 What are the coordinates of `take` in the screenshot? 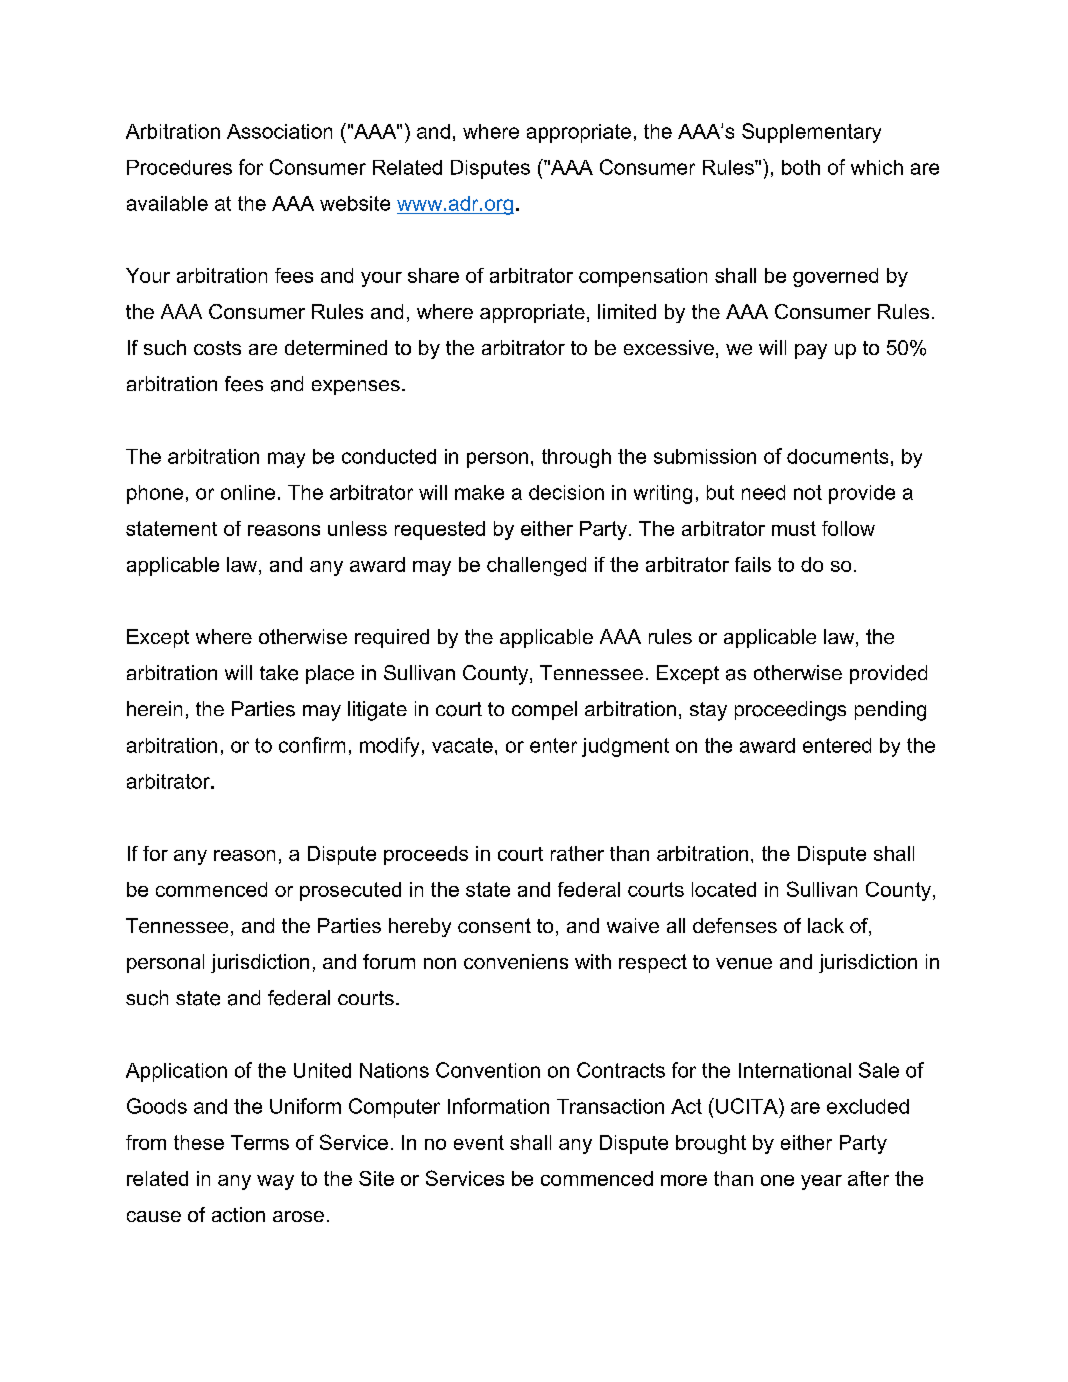 It's located at (279, 673).
